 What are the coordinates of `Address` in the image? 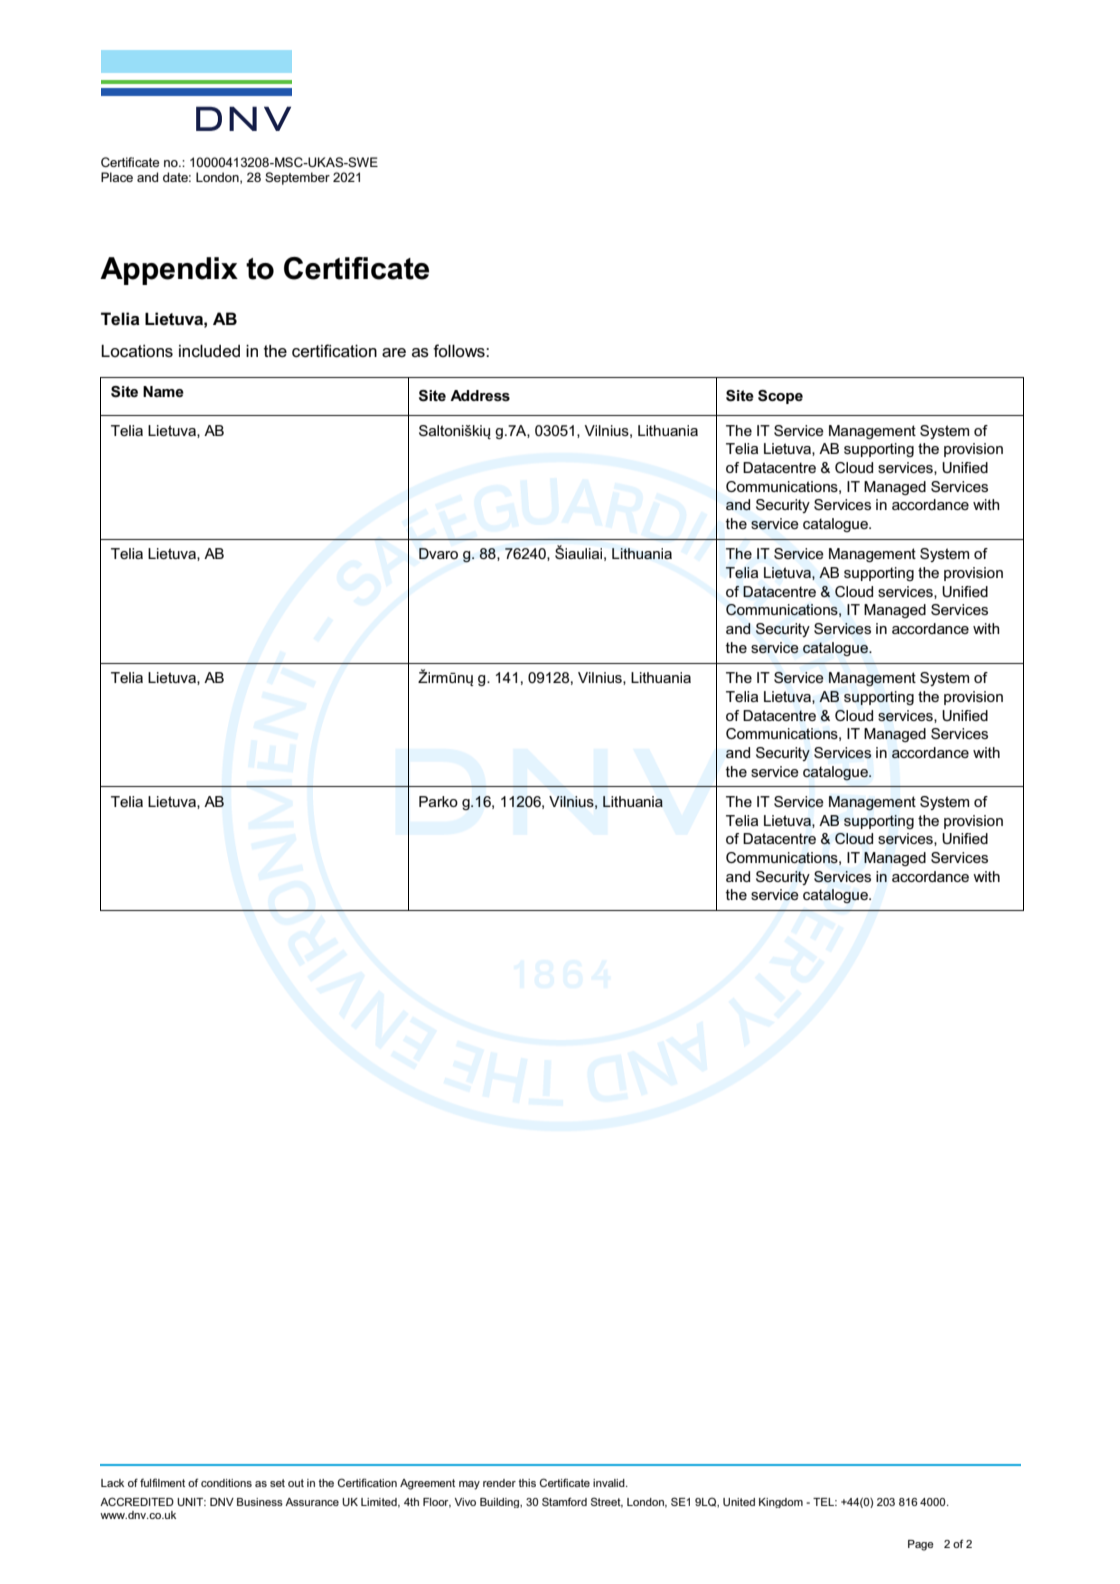 It's located at (480, 395).
